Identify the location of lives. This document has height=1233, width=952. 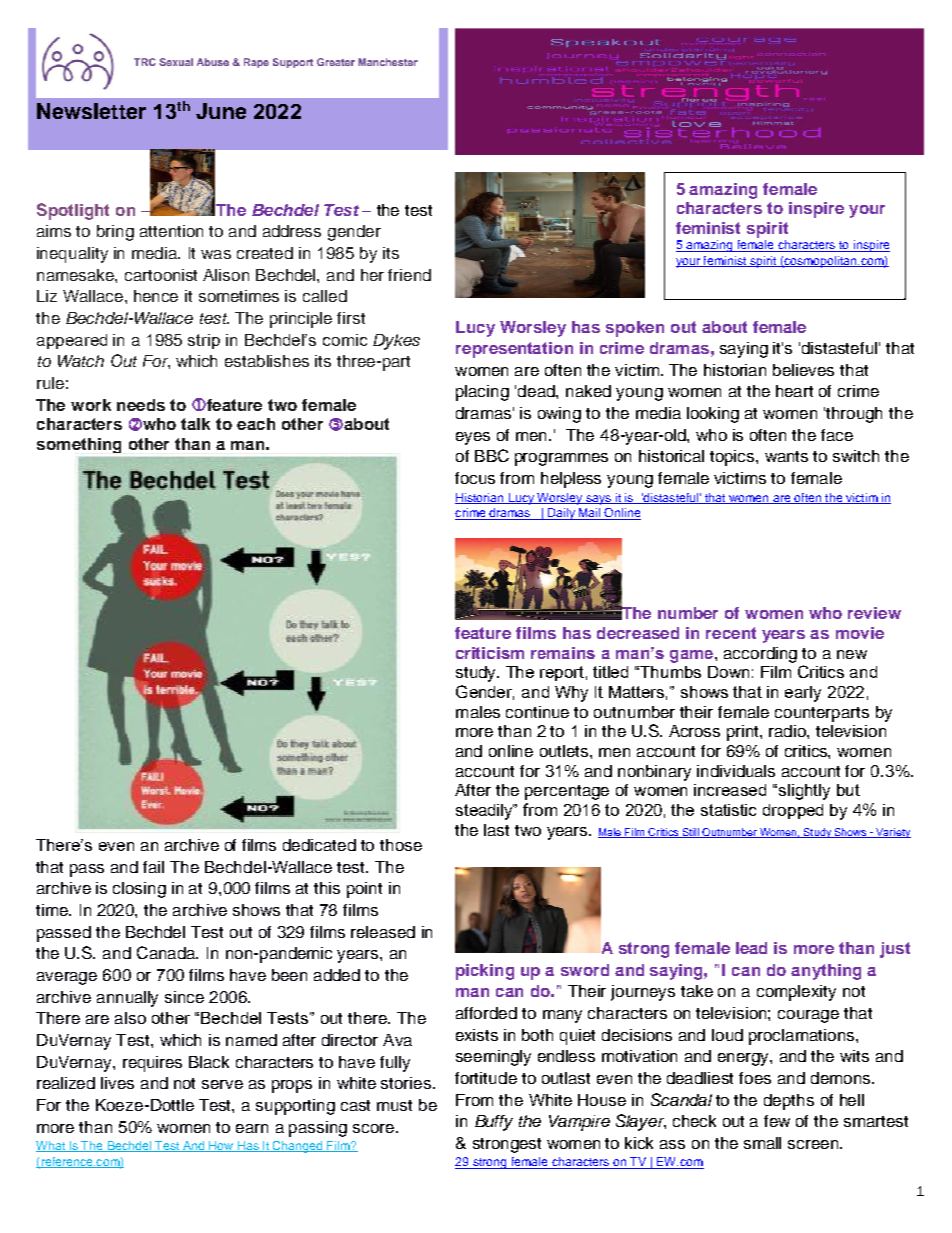
(117, 1083).
